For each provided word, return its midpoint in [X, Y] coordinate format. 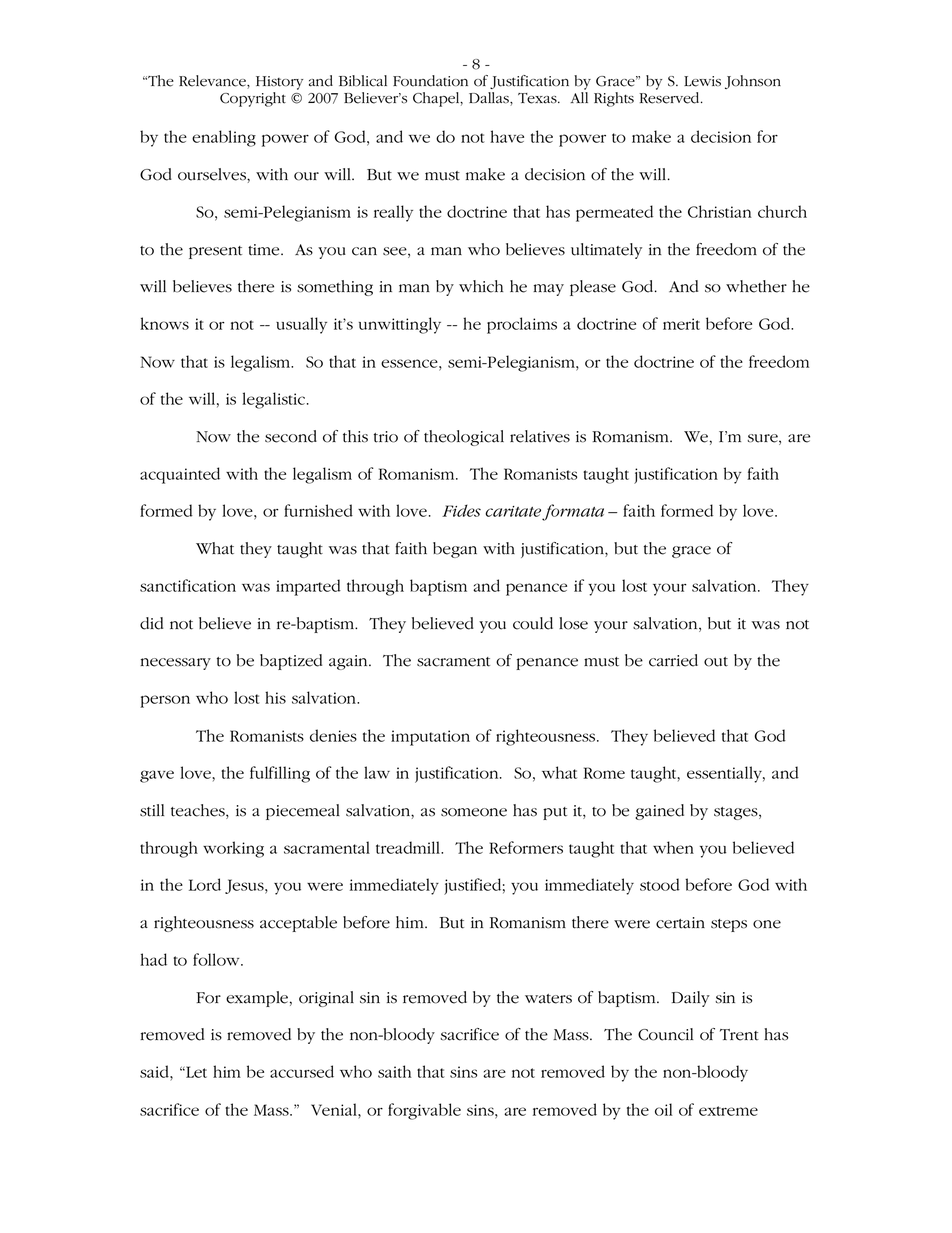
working [233, 849]
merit [681, 324]
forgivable [424, 1111]
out [716, 662]
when [673, 847]
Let [195, 1072]
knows [164, 323]
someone [474, 812]
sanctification [188, 585]
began [455, 550]
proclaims [522, 325]
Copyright [253, 99]
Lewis [702, 81]
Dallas [490, 99]
